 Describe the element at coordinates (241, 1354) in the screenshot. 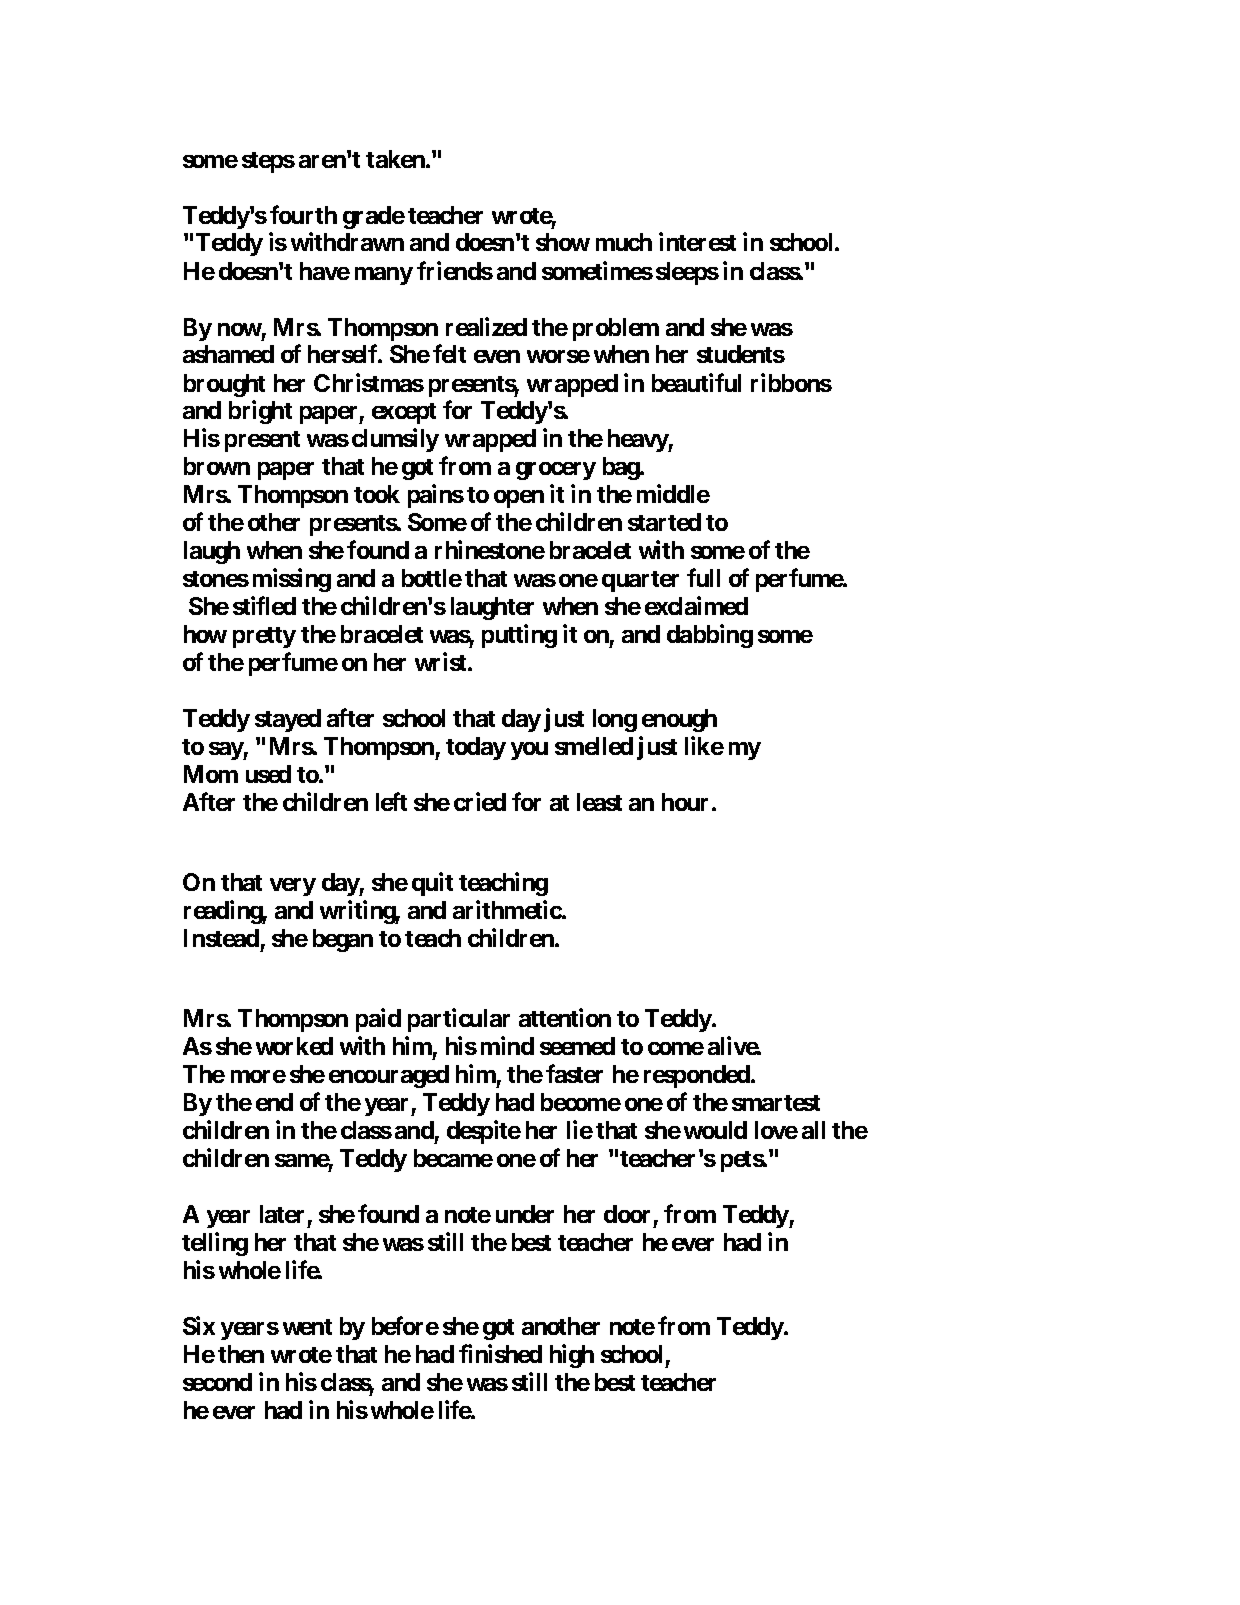

I see `then` at that location.
